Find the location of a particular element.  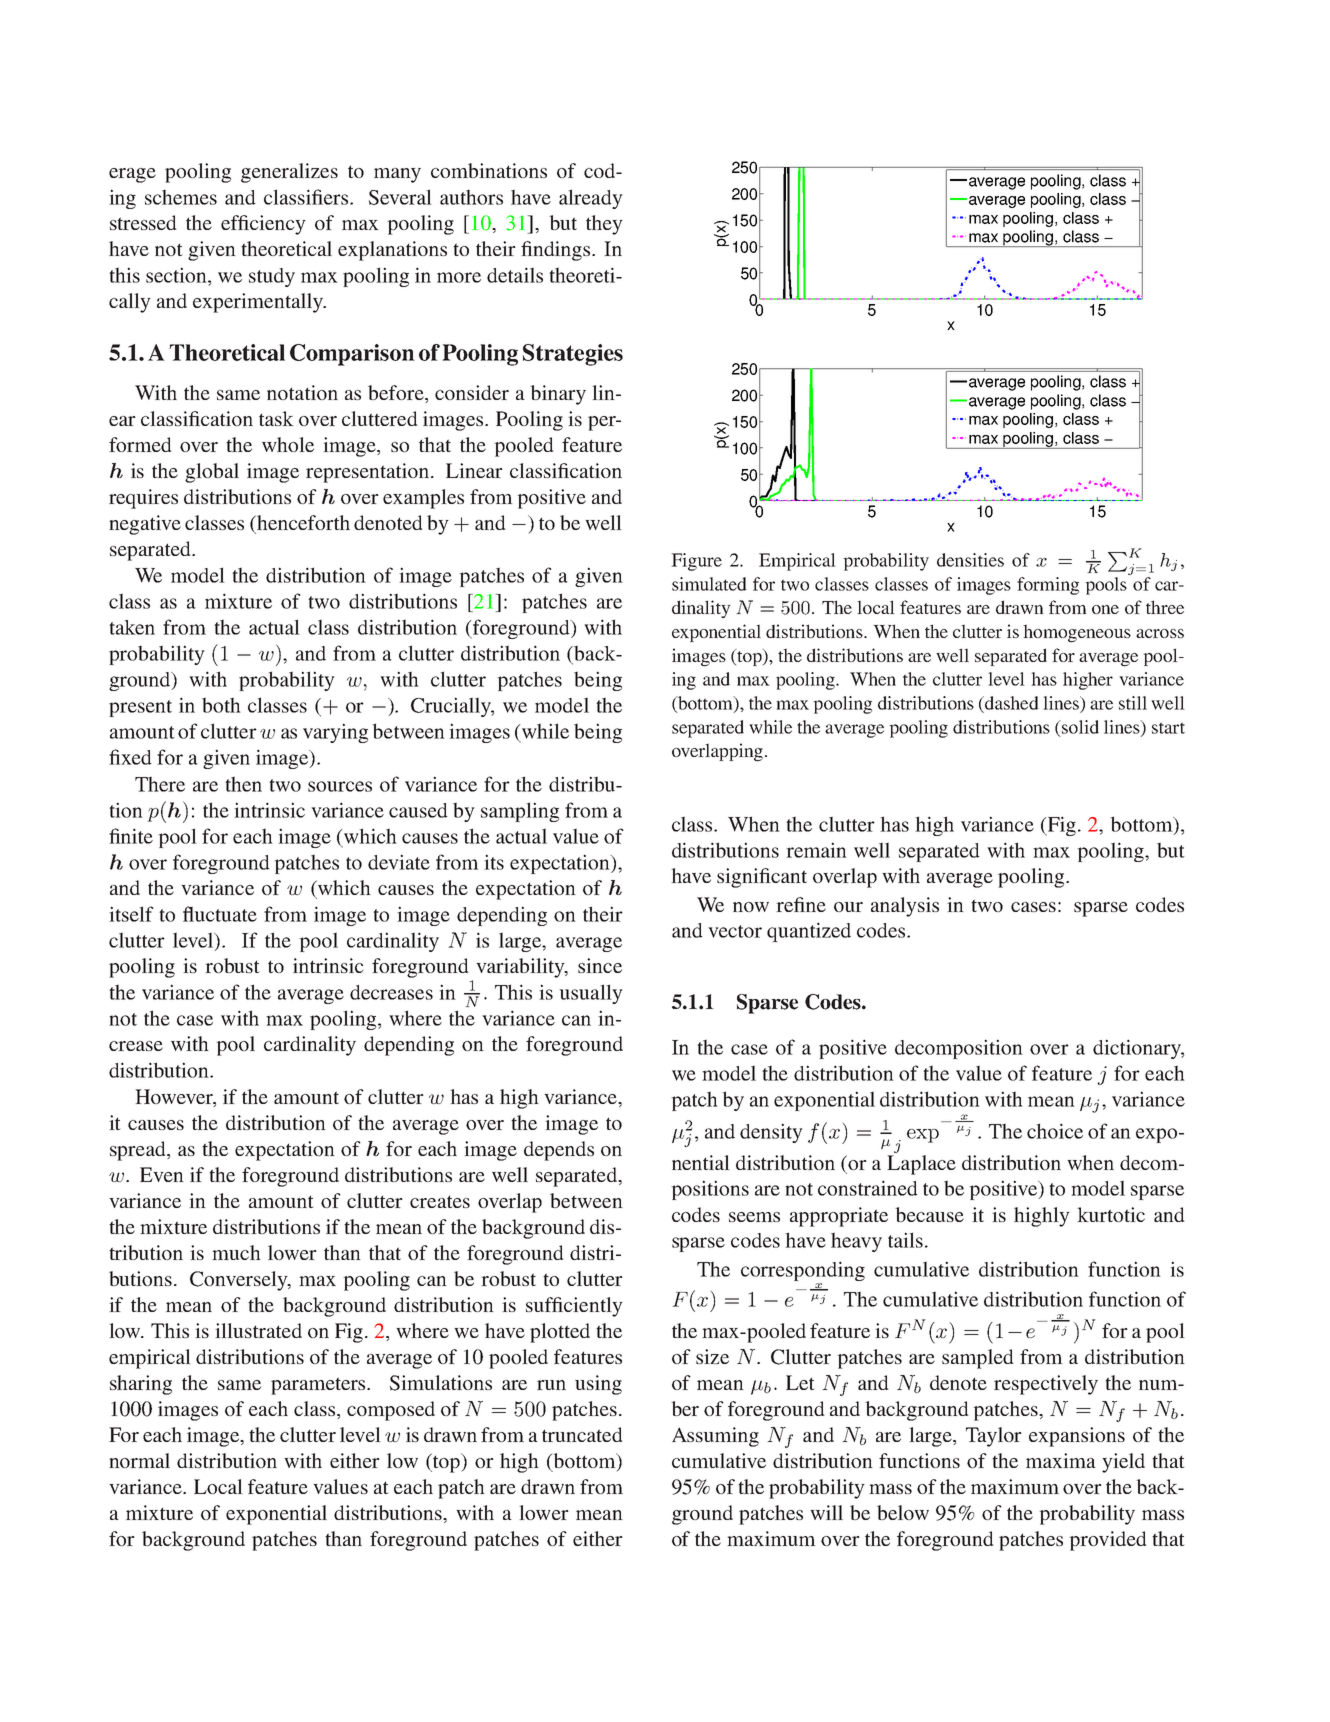

already is located at coordinates (591, 199).
